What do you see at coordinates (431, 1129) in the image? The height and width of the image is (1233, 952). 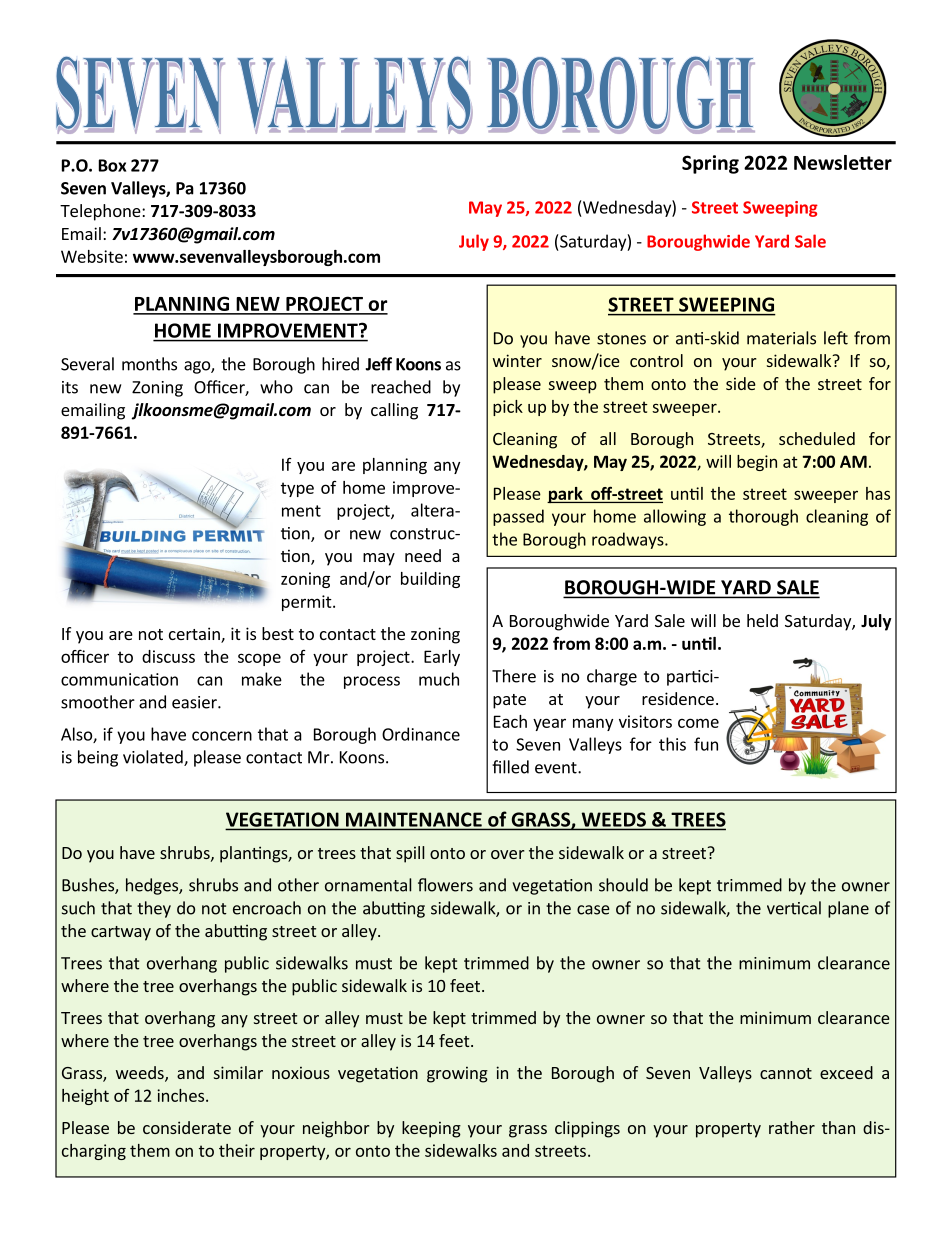 I see `keeping` at bounding box center [431, 1129].
